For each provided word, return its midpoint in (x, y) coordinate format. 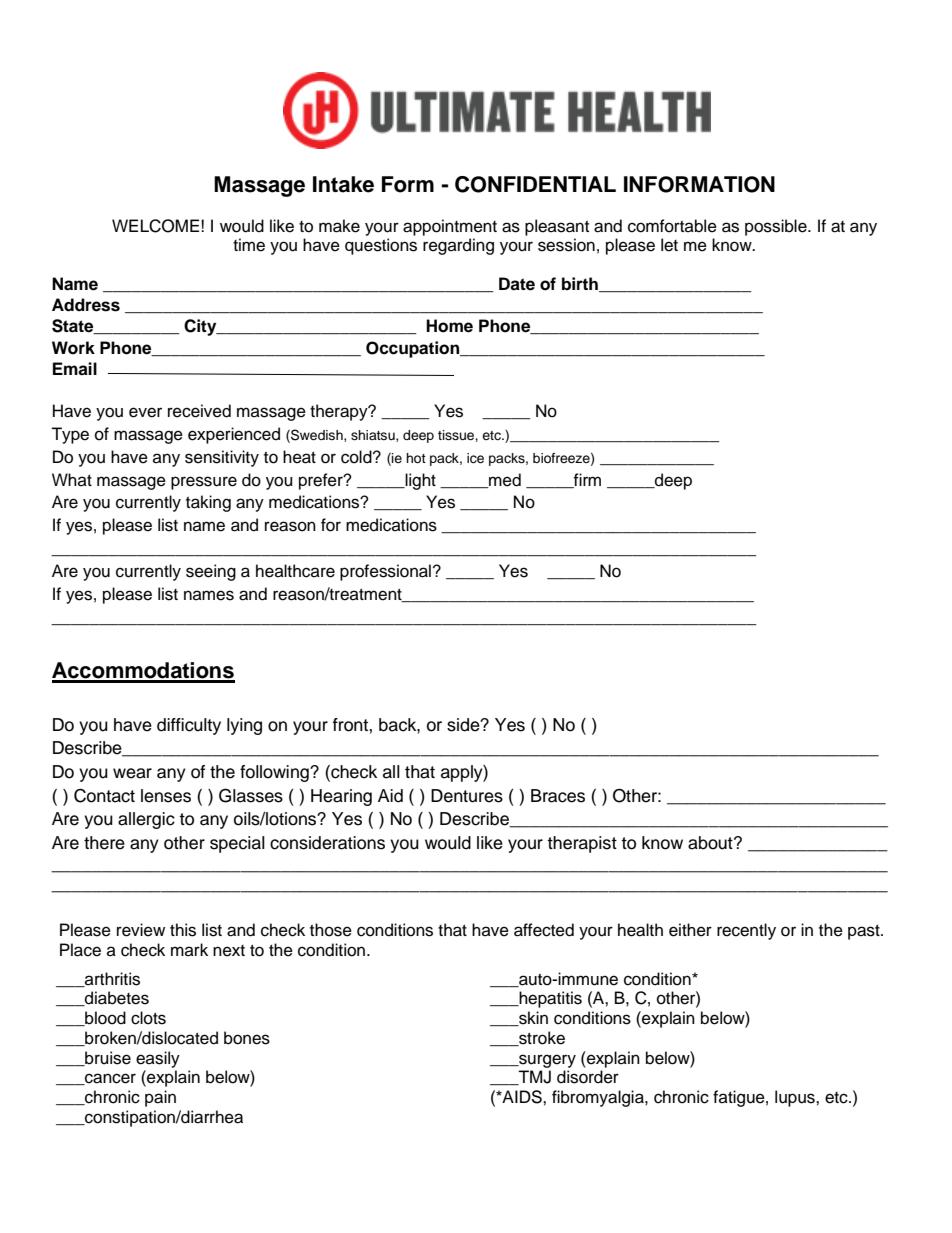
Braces (558, 796)
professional (385, 572)
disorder (588, 1077)
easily (158, 1059)
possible (777, 227)
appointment (450, 227)
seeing (211, 572)
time (249, 245)
